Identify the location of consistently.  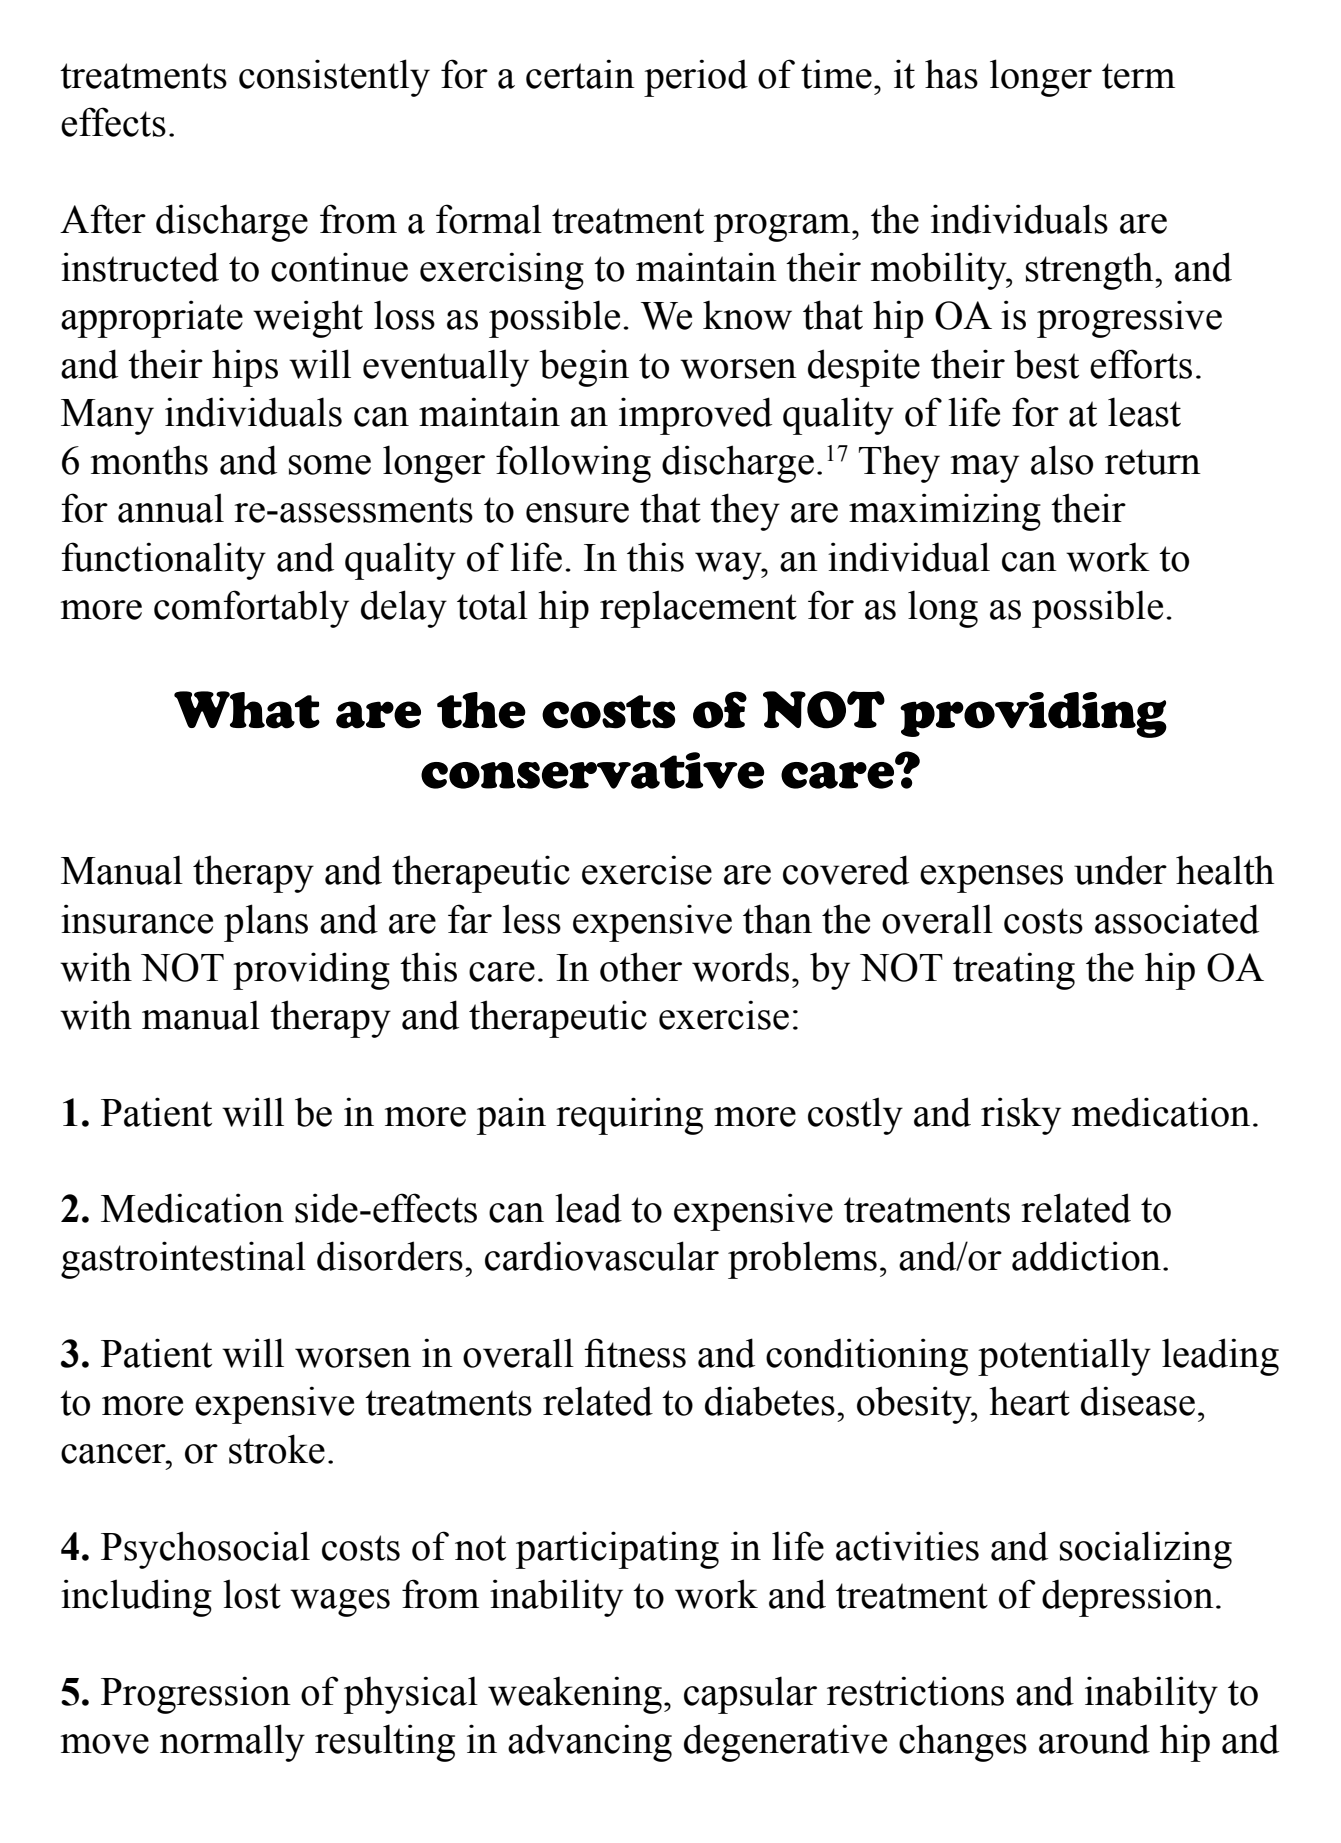
(334, 78).
